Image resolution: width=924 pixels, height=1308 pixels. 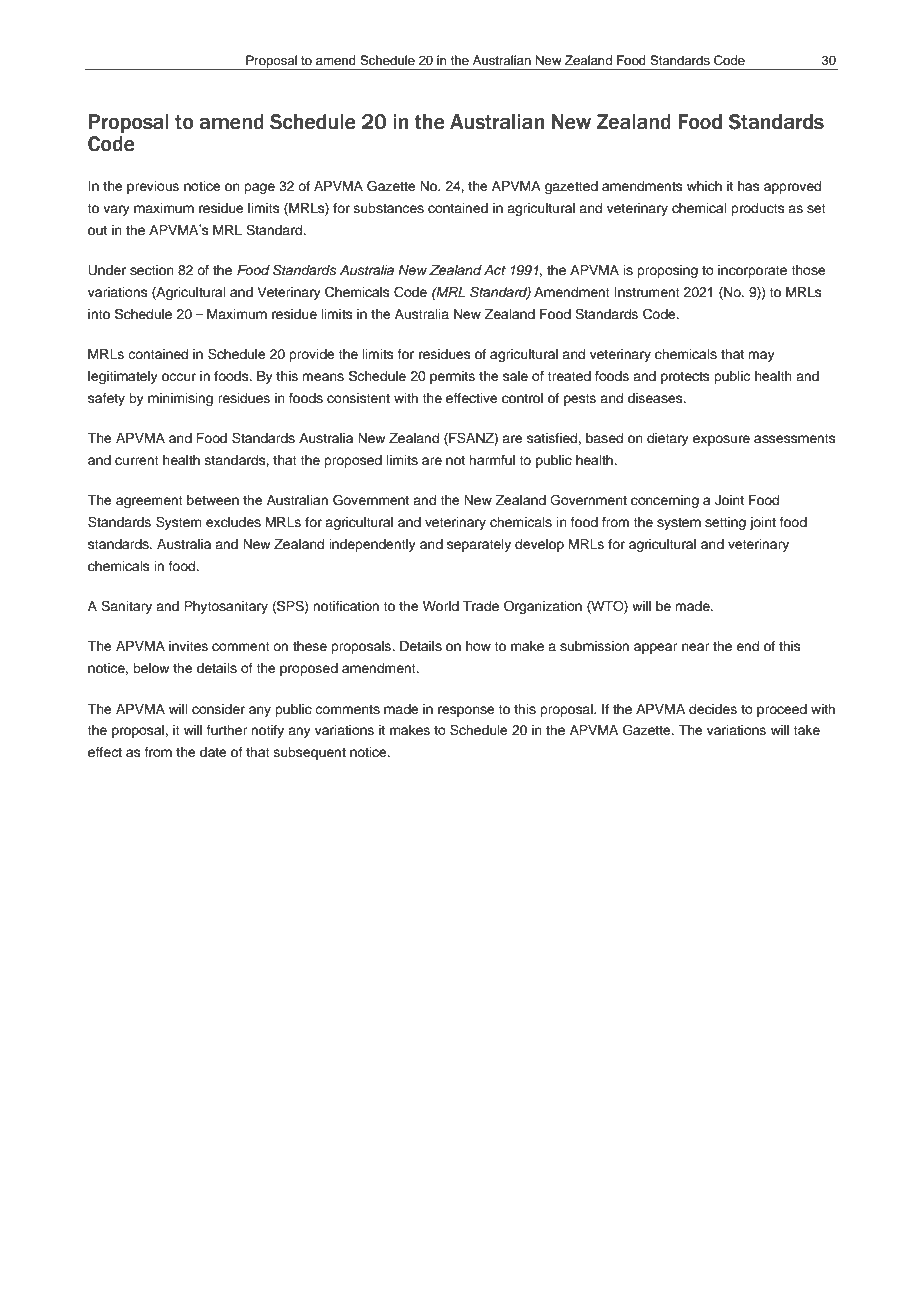 What do you see at coordinates (696, 647) in the image?
I see `near` at bounding box center [696, 647].
